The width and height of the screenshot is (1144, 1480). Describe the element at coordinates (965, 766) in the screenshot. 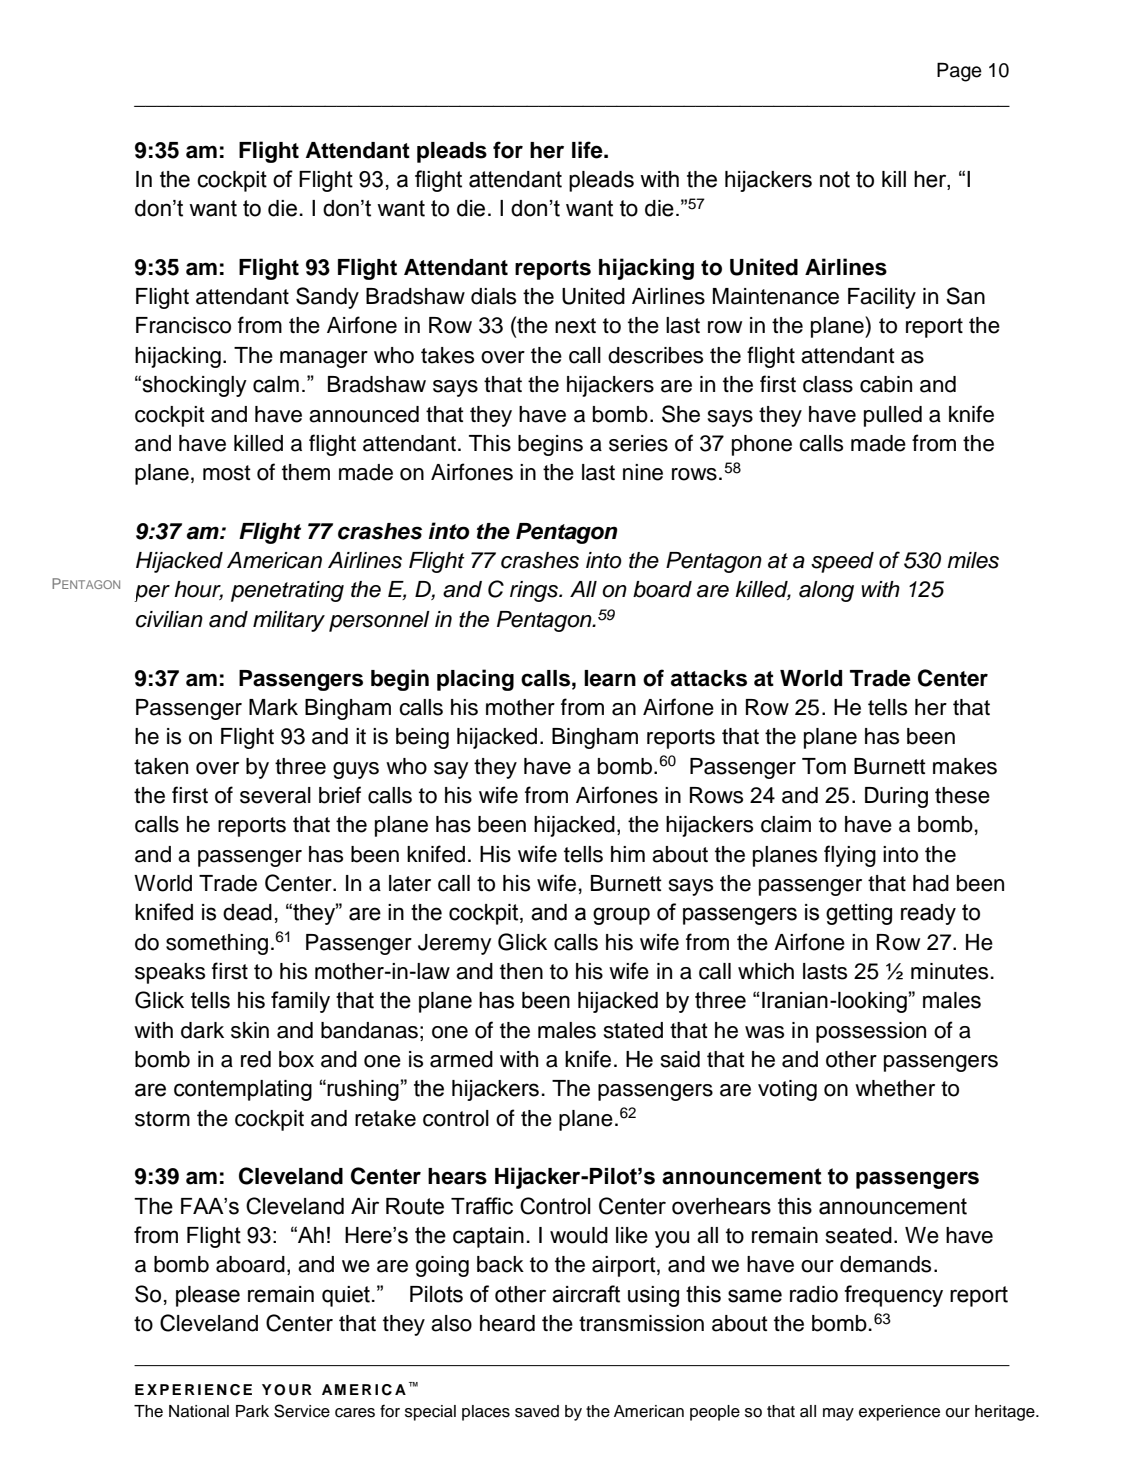

I see `makes` at that location.
